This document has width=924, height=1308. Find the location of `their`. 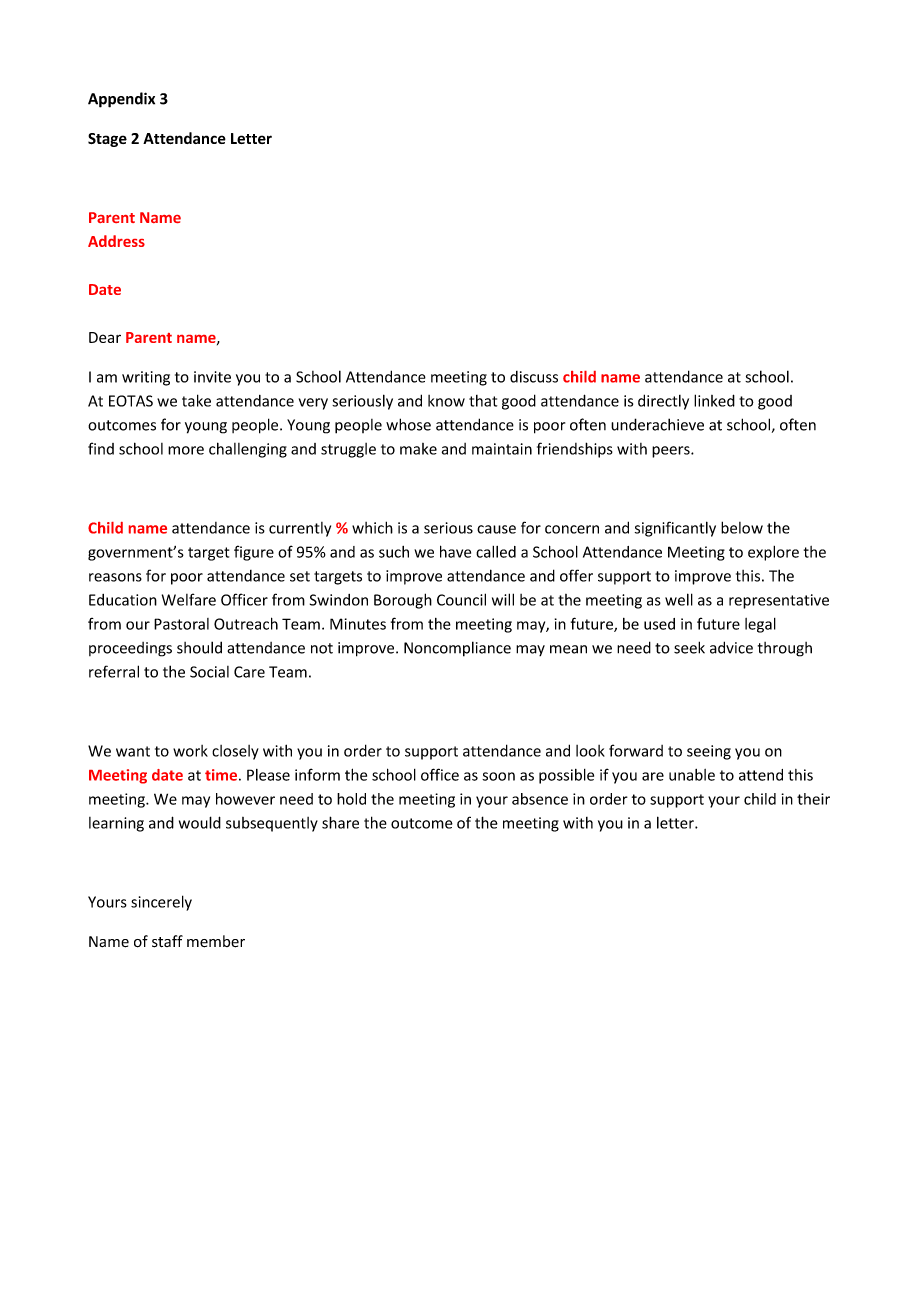

their is located at coordinates (813, 799).
